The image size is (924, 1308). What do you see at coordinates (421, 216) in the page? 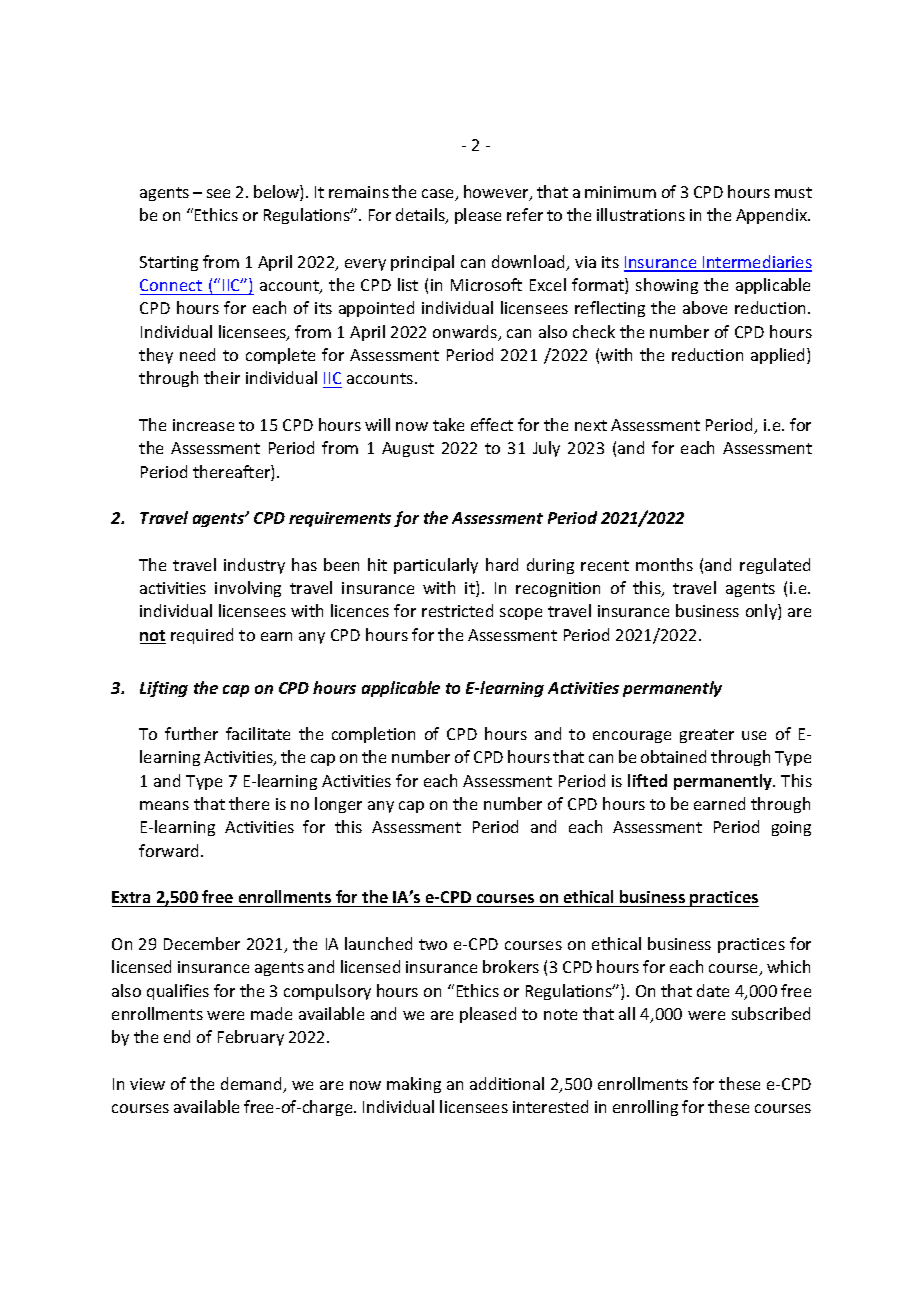
I see `details` at bounding box center [421, 216].
